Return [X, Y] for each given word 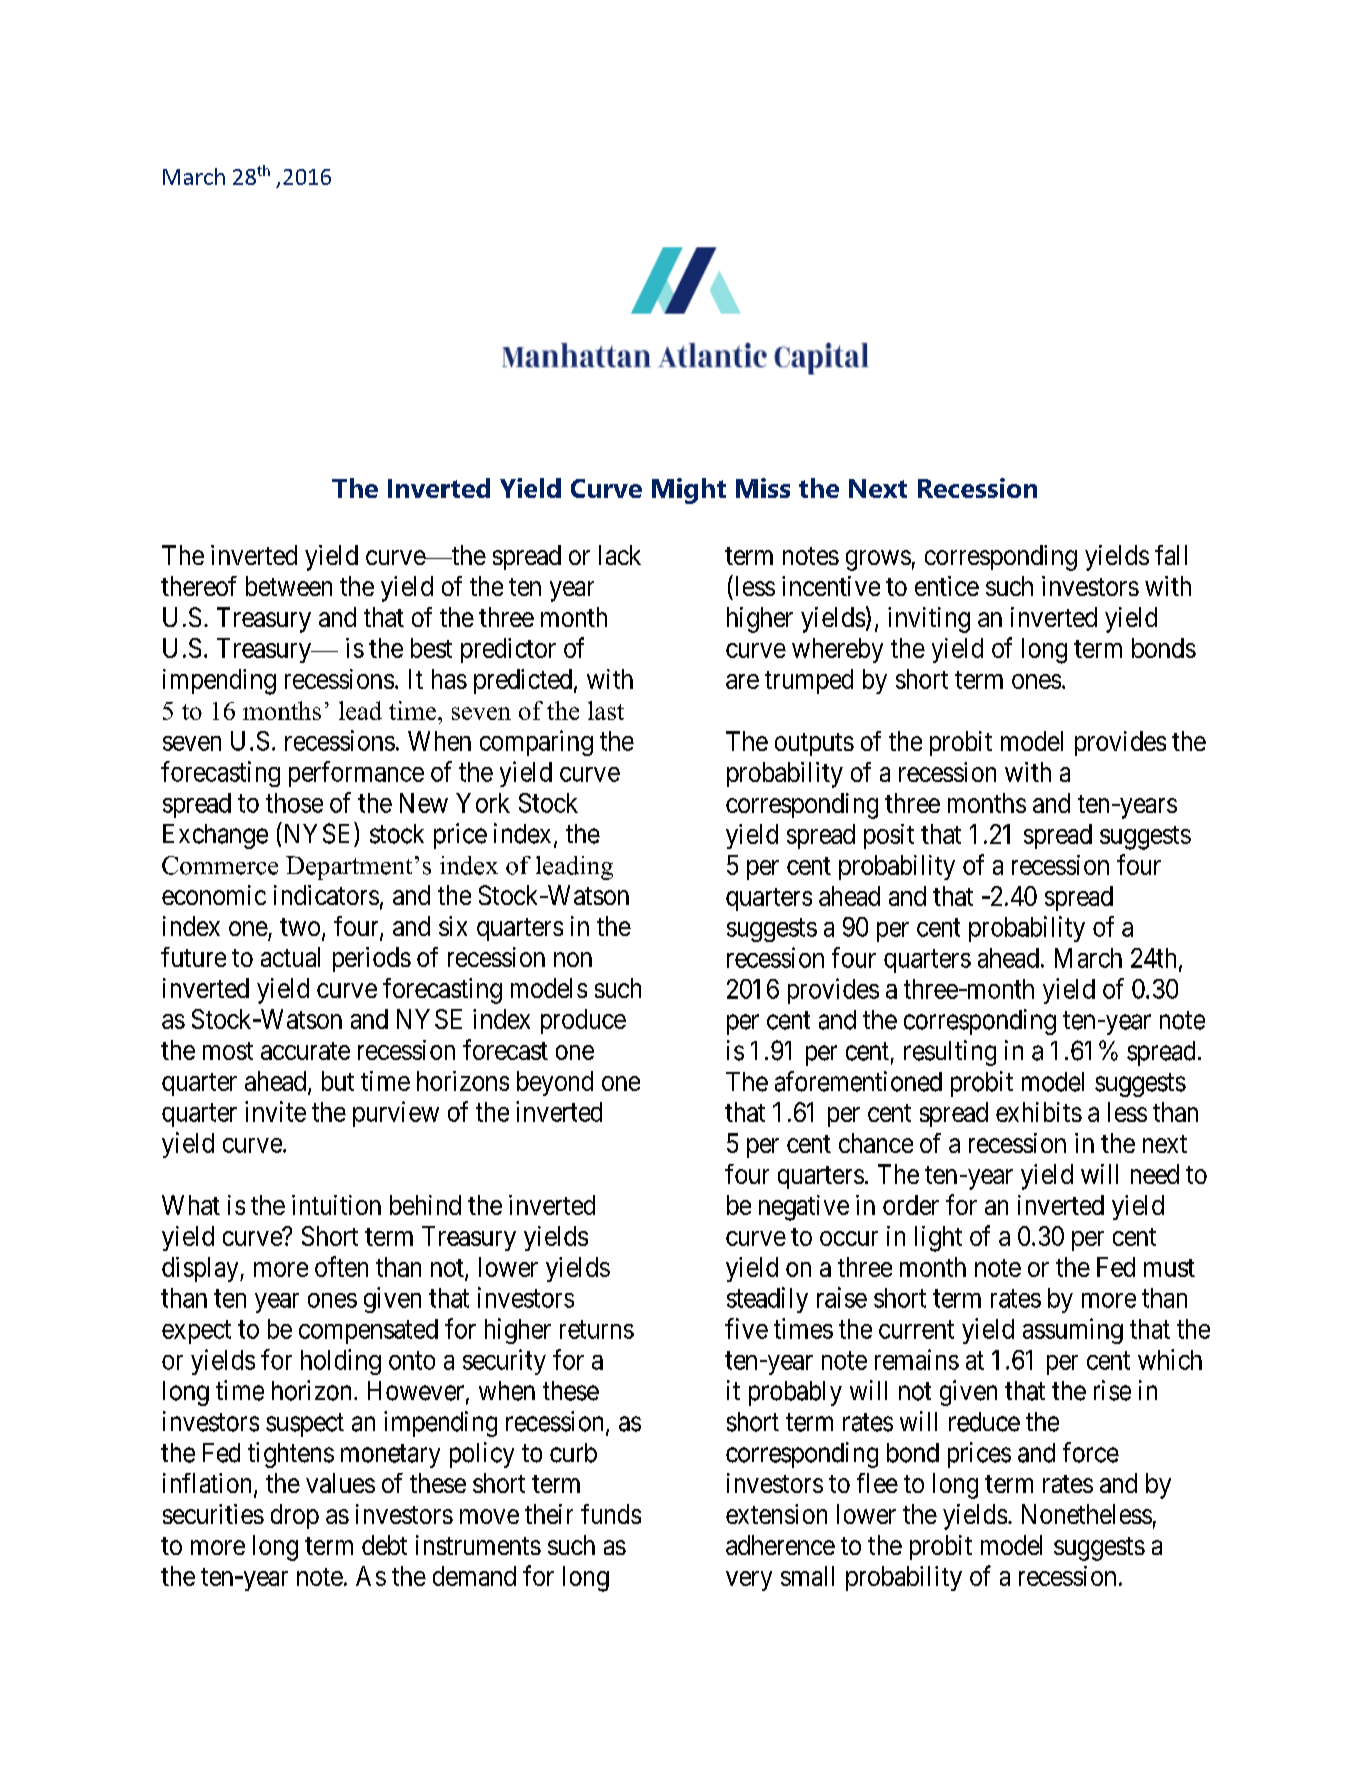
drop [295, 1516]
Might [689, 491]
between [289, 586]
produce [583, 1021]
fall [1171, 555]
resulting [950, 1053]
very [749, 1581]
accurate [305, 1051]
